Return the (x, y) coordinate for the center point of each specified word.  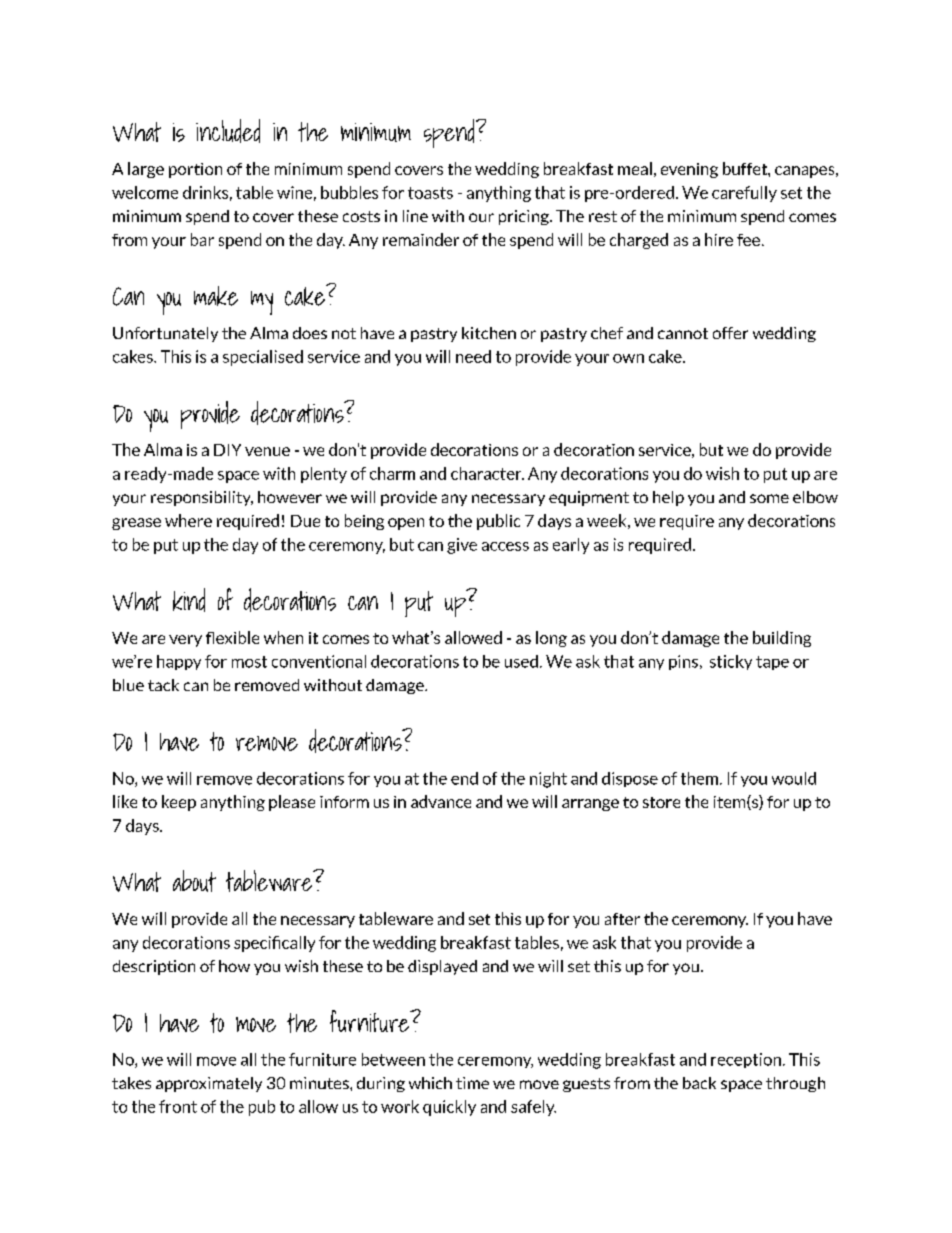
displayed (442, 967)
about (194, 881)
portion (195, 170)
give (462, 546)
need (473, 356)
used (521, 661)
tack (163, 685)
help (668, 498)
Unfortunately (165, 334)
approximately (209, 1084)
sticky (731, 662)
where (188, 520)
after (622, 919)
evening (689, 170)
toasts (430, 193)
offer (730, 333)
